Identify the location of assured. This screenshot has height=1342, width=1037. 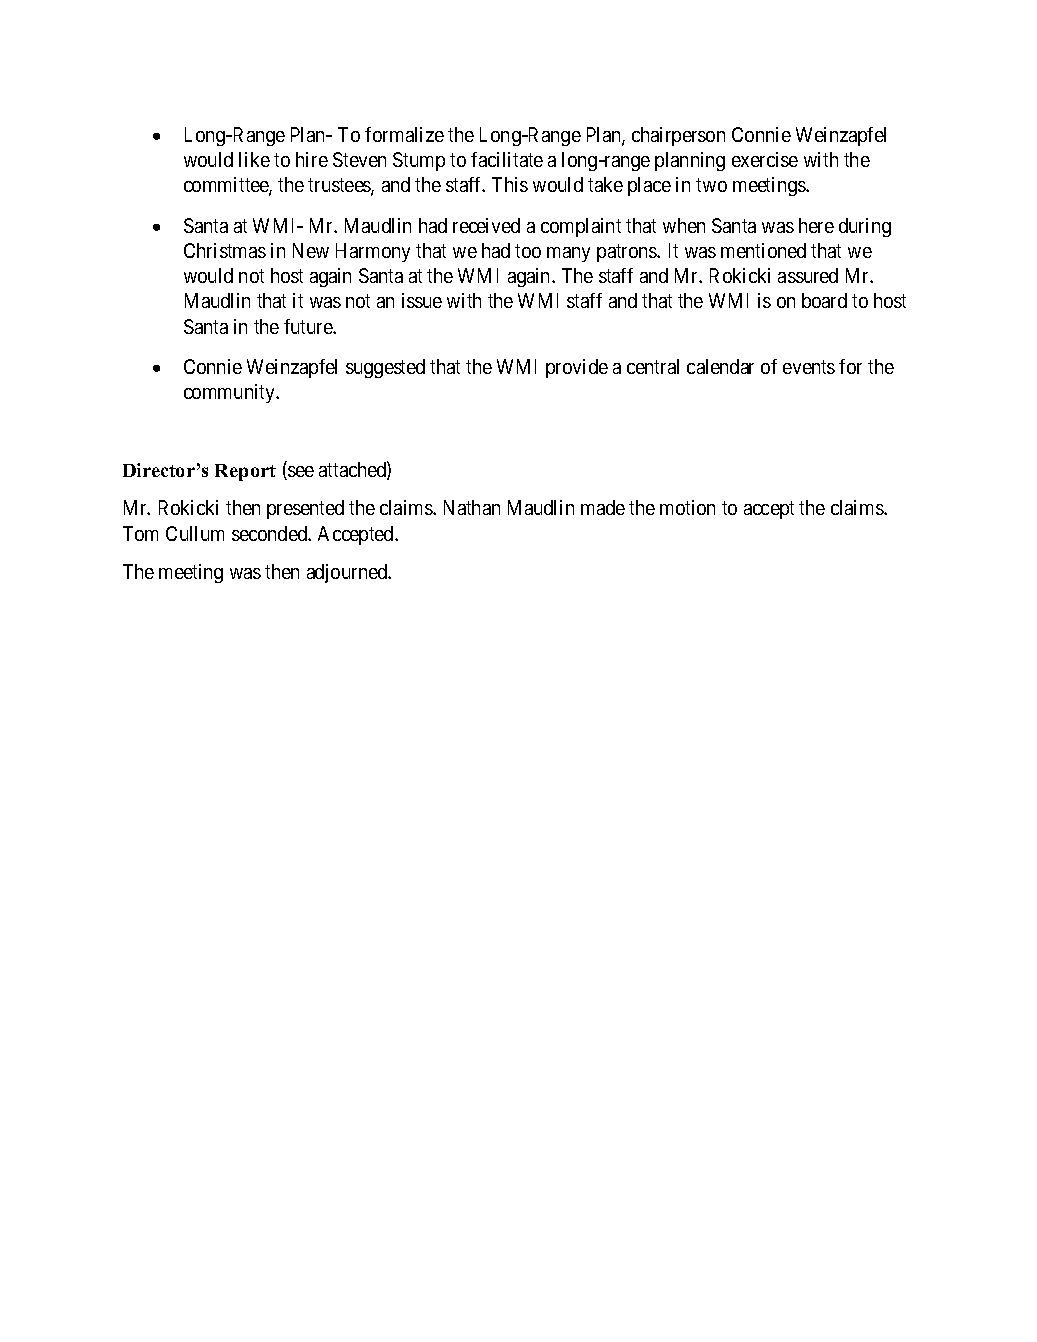
(808, 275).
